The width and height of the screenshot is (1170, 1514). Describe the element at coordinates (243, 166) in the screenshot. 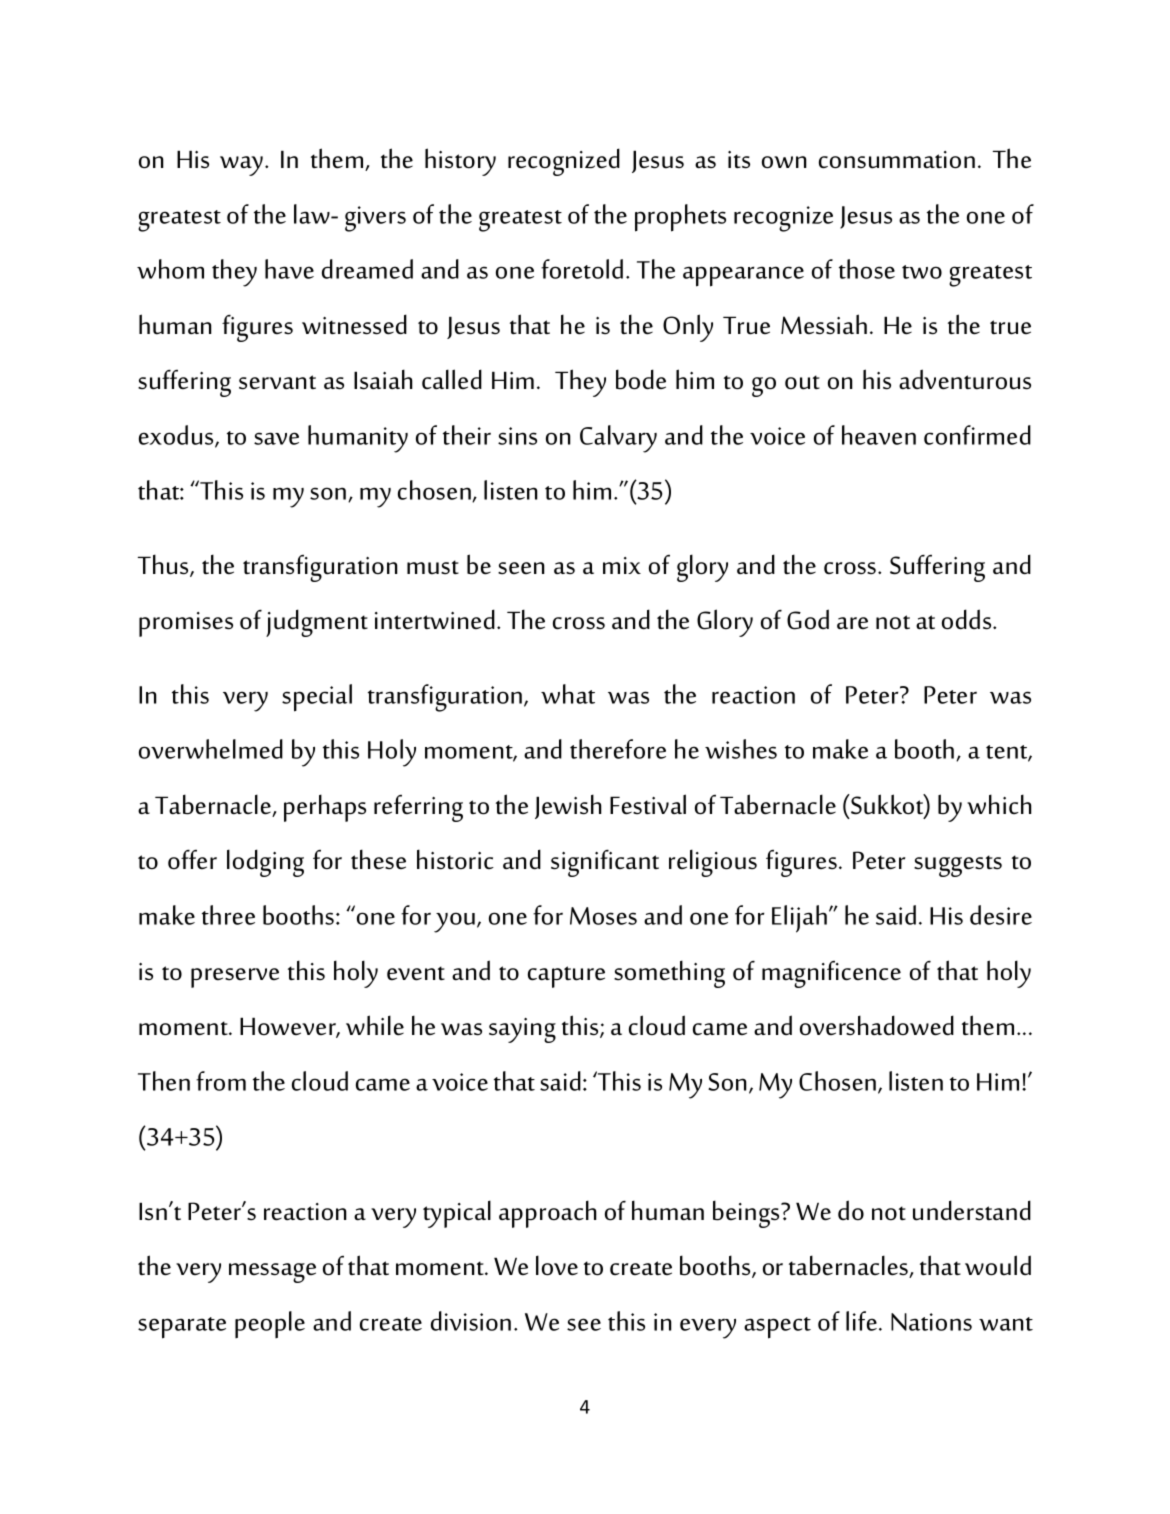

I see `way` at that location.
